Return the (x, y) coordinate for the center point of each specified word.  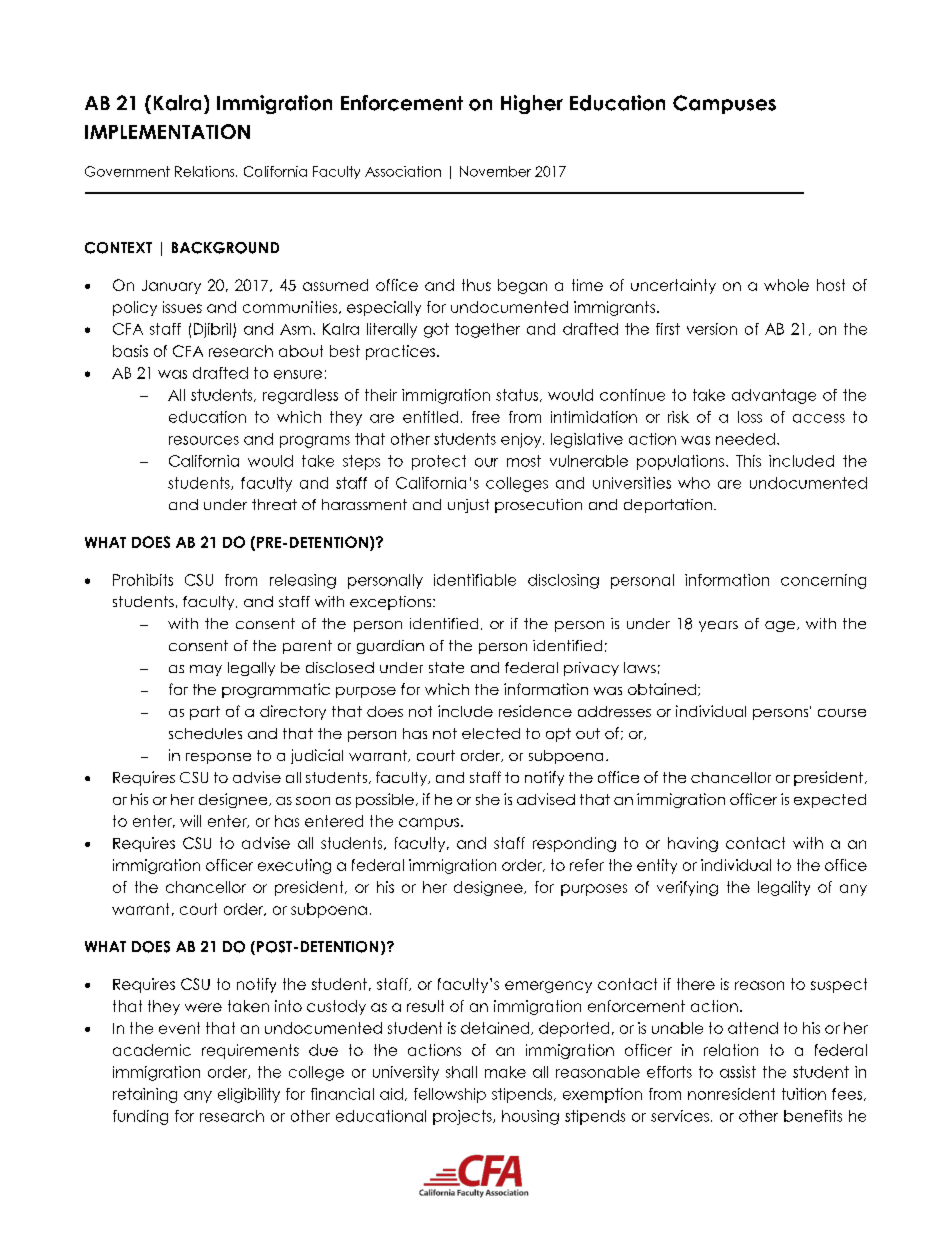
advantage (774, 396)
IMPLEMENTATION (167, 131)
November (495, 171)
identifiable (475, 580)
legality (784, 888)
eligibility (249, 1095)
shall (461, 1072)
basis (130, 351)
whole (786, 285)
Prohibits (143, 580)
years (718, 626)
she (488, 799)
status (518, 395)
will (190, 821)
